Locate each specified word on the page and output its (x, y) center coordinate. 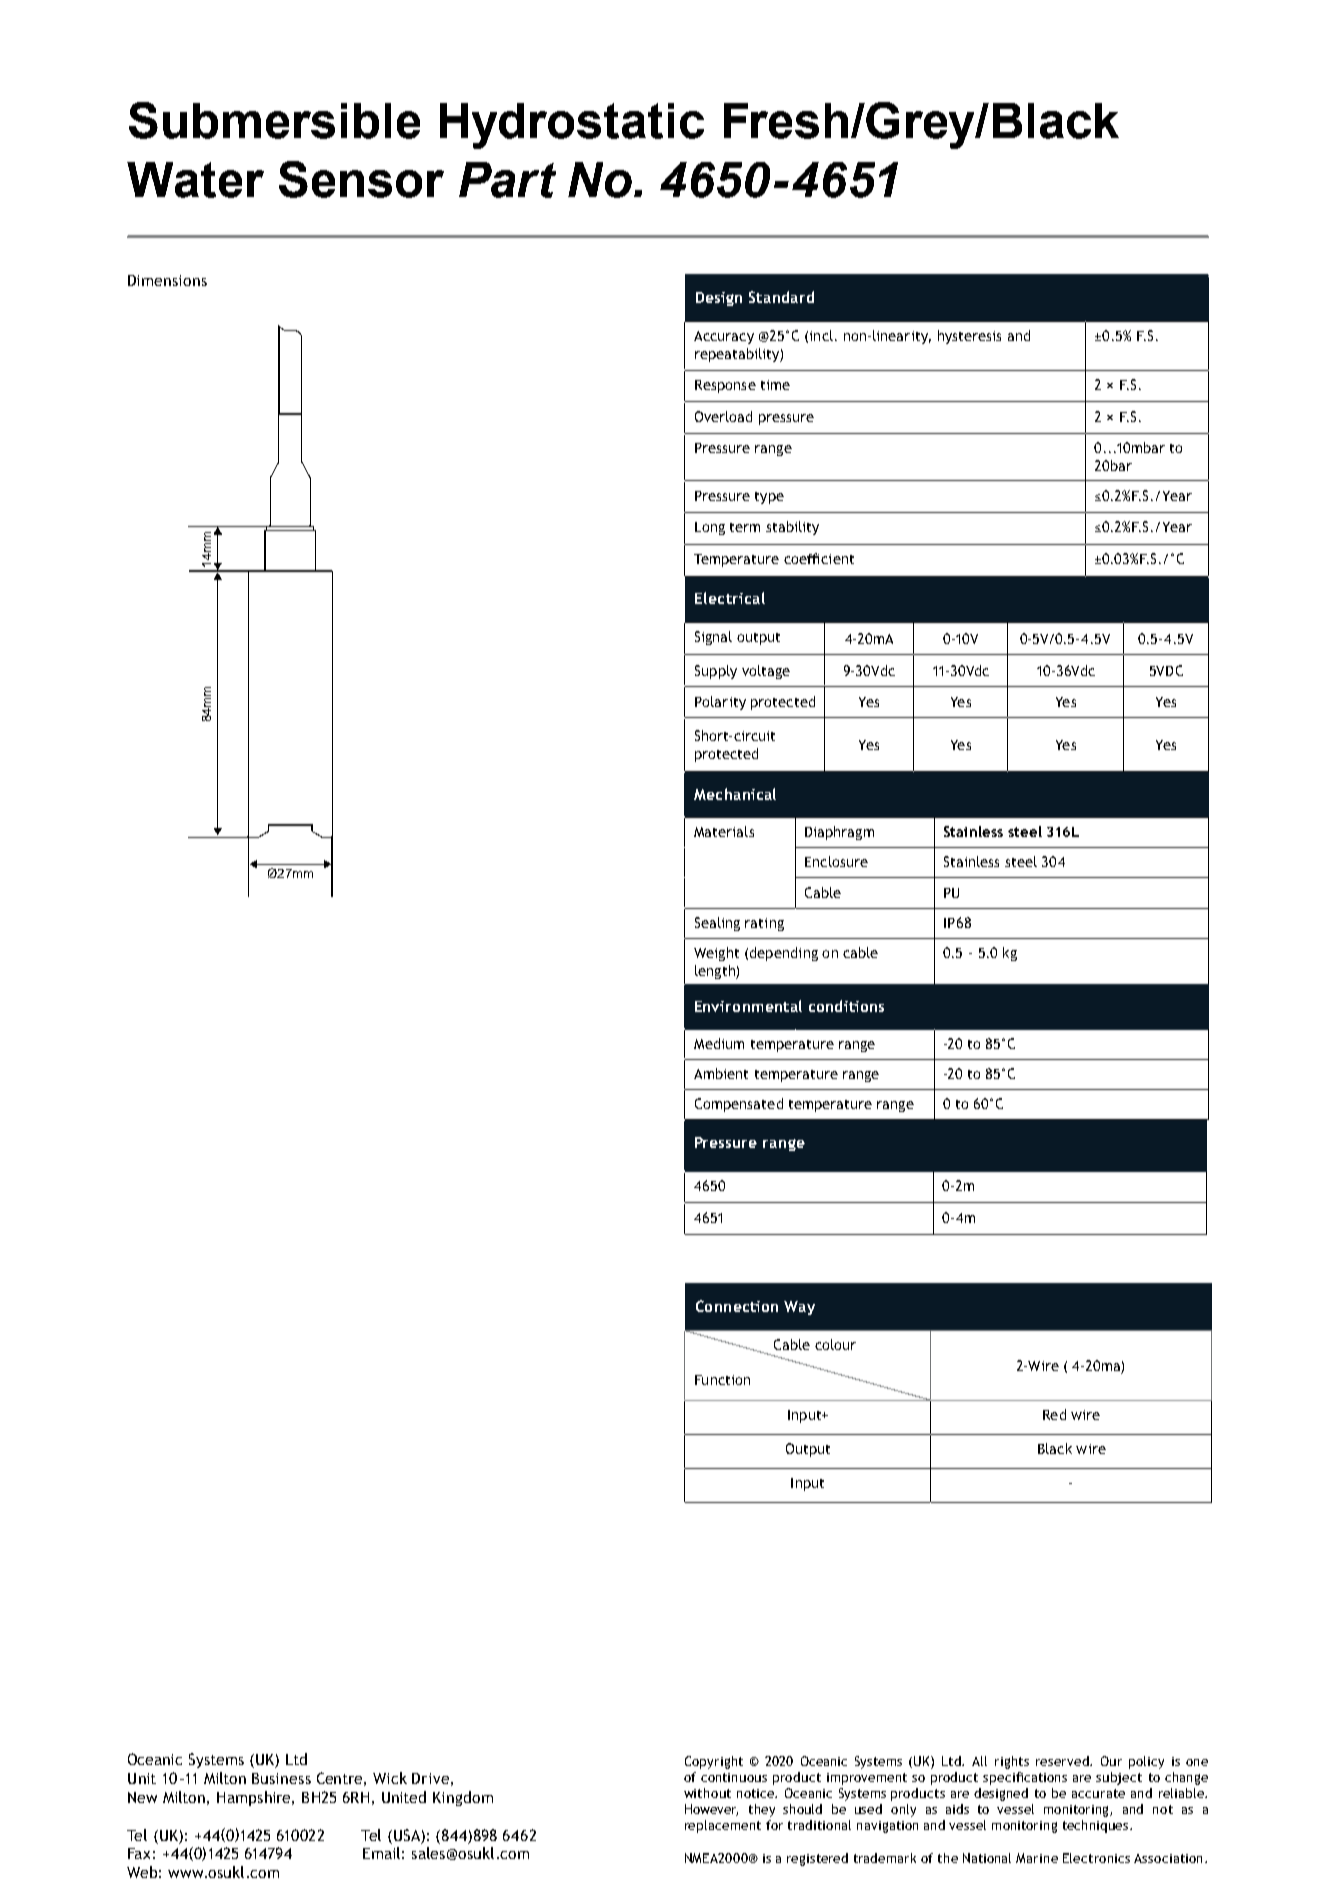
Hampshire (255, 1798)
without (707, 1793)
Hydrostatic (572, 126)
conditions (846, 1006)
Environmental (748, 1006)
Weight (716, 954)
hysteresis (969, 337)
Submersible (274, 120)
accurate (1098, 1793)
